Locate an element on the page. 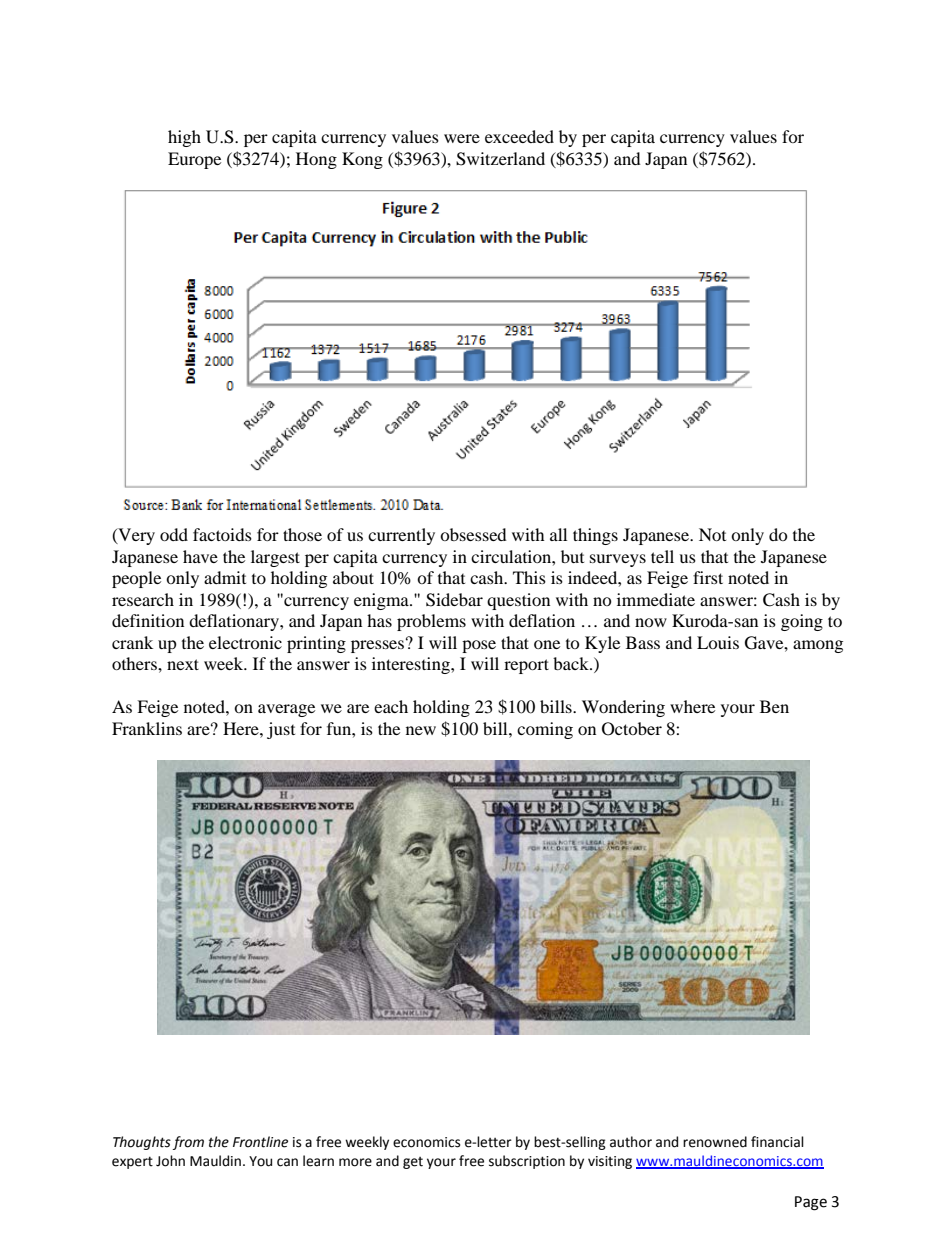 The width and height of the page is (952, 1233). Europe is located at coordinates (194, 160).
